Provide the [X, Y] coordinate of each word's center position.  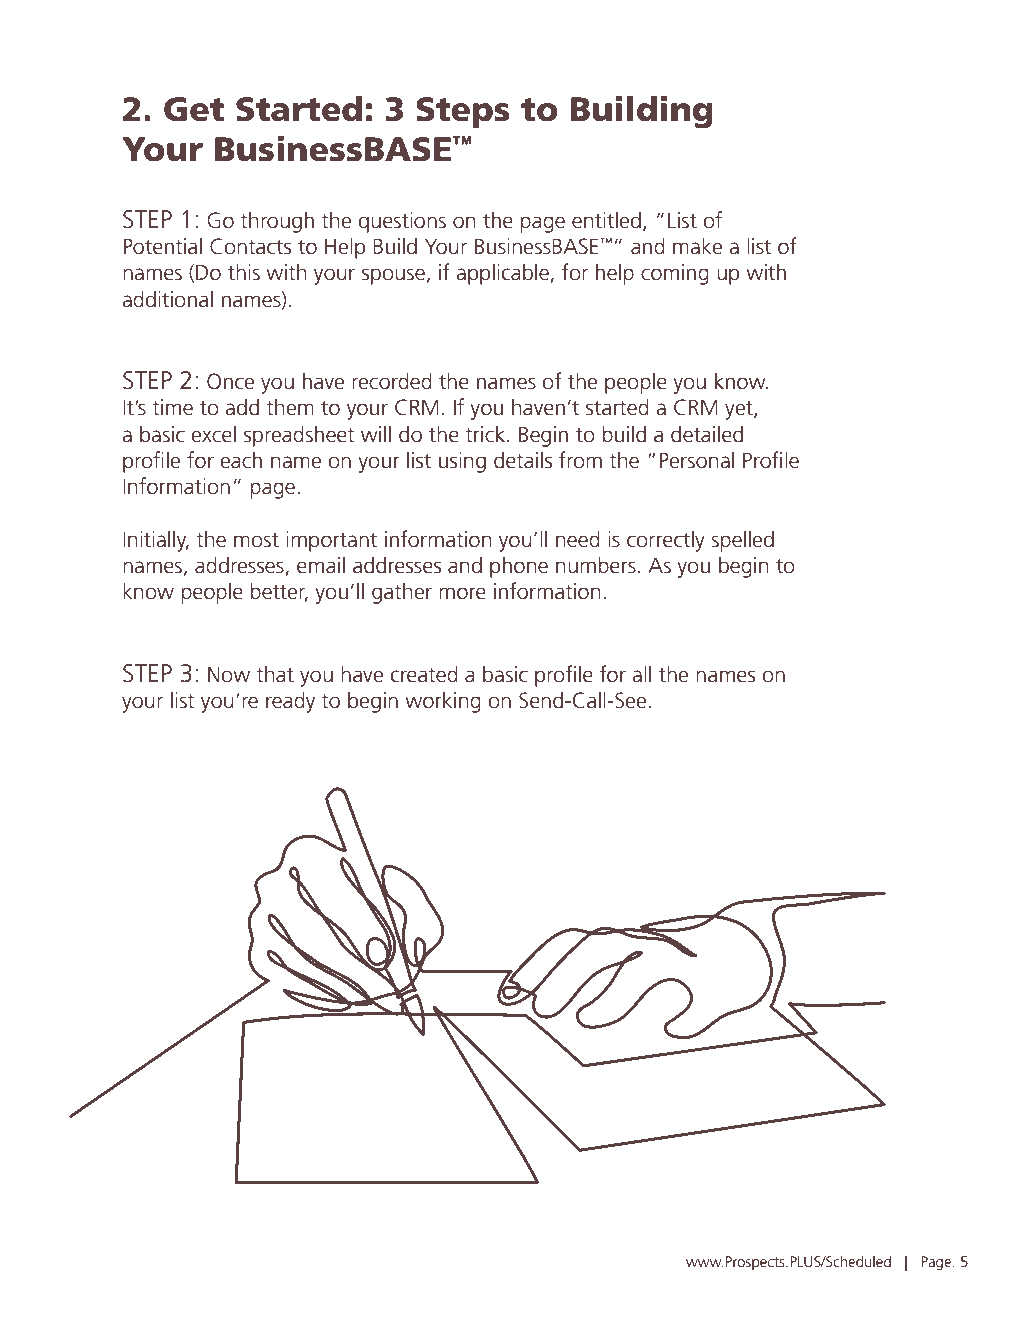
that [275, 674]
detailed [707, 434]
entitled [606, 220]
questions [402, 222]
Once [230, 381]
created [424, 674]
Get [194, 109]
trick [485, 434]
